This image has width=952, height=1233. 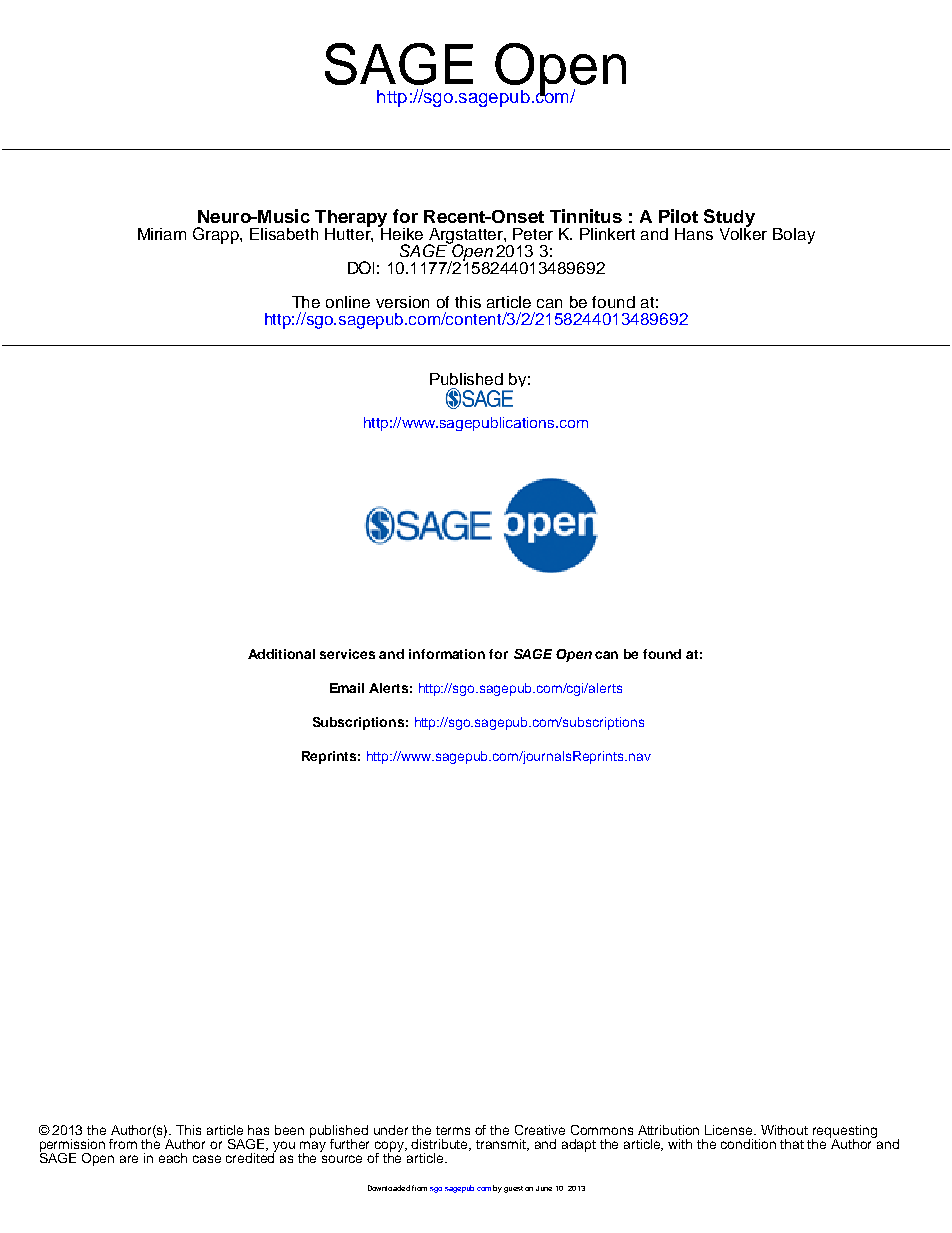 I want to click on distribute, so click(x=441, y=1145).
